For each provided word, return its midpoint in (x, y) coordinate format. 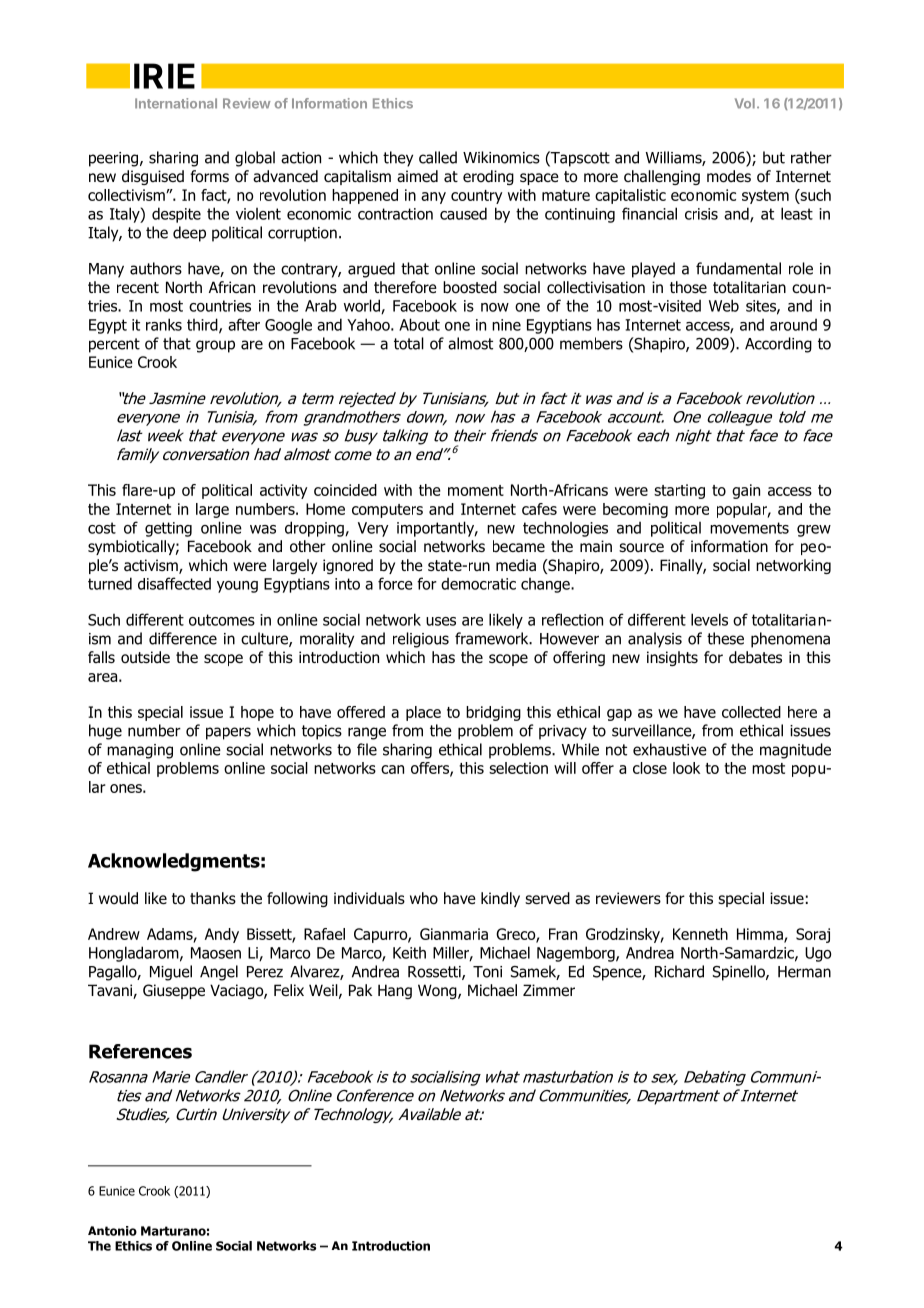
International (176, 103)
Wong (438, 991)
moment (476, 490)
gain (746, 491)
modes (729, 176)
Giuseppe (174, 991)
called (438, 157)
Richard (679, 971)
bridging (493, 713)
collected (751, 712)
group (215, 346)
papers (228, 733)
